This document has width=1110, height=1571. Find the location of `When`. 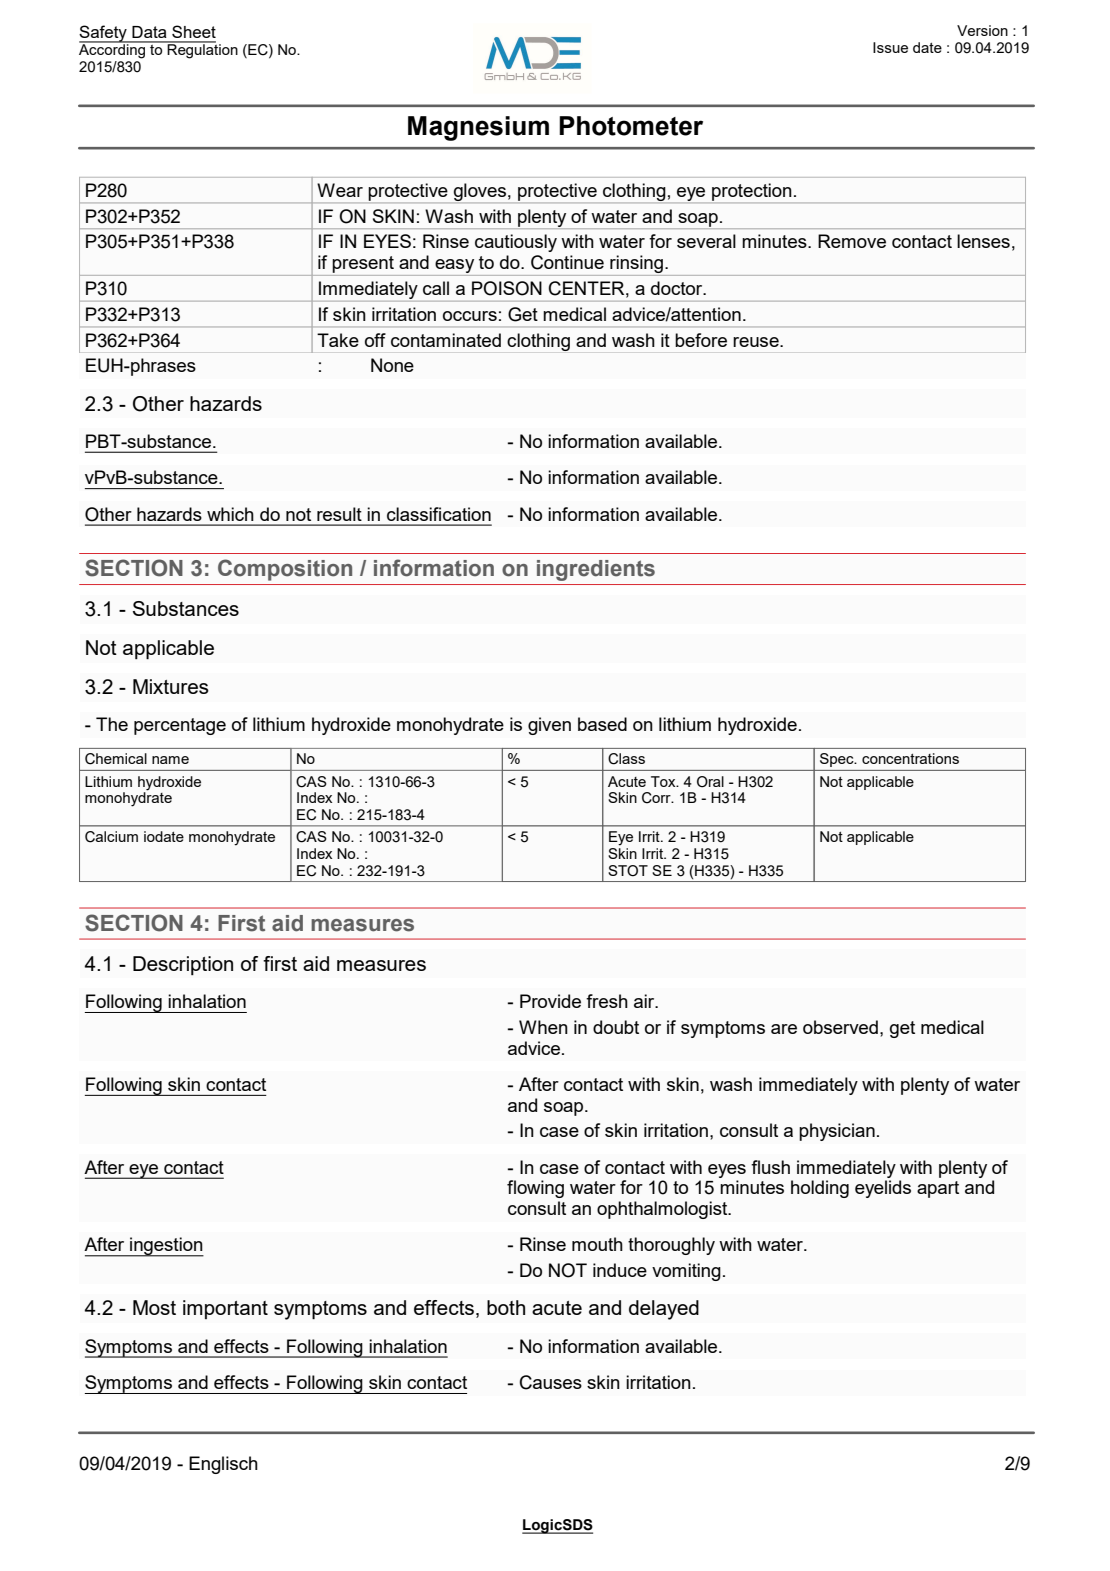

When is located at coordinates (543, 1027).
